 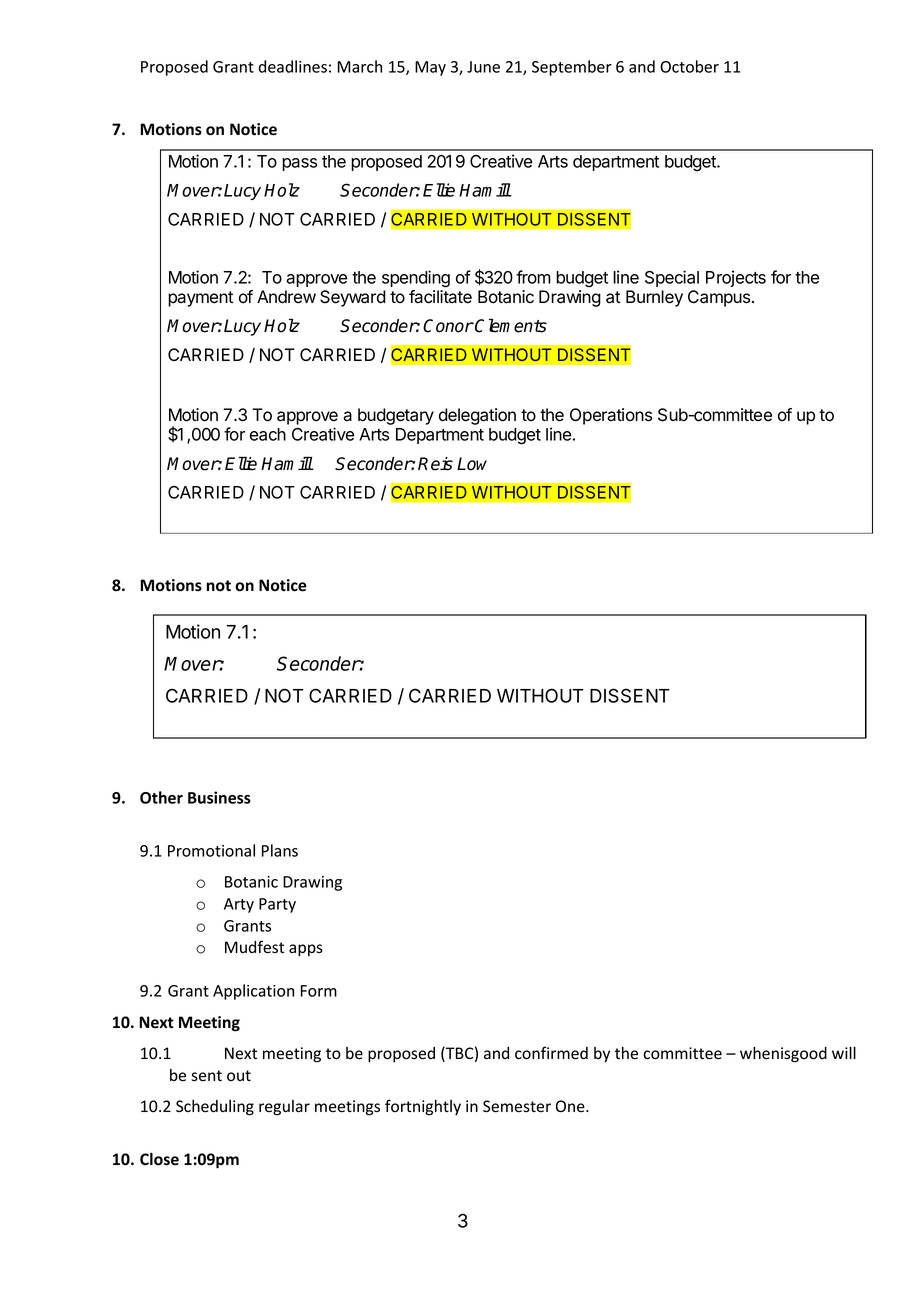 I want to click on each, so click(x=268, y=434).
